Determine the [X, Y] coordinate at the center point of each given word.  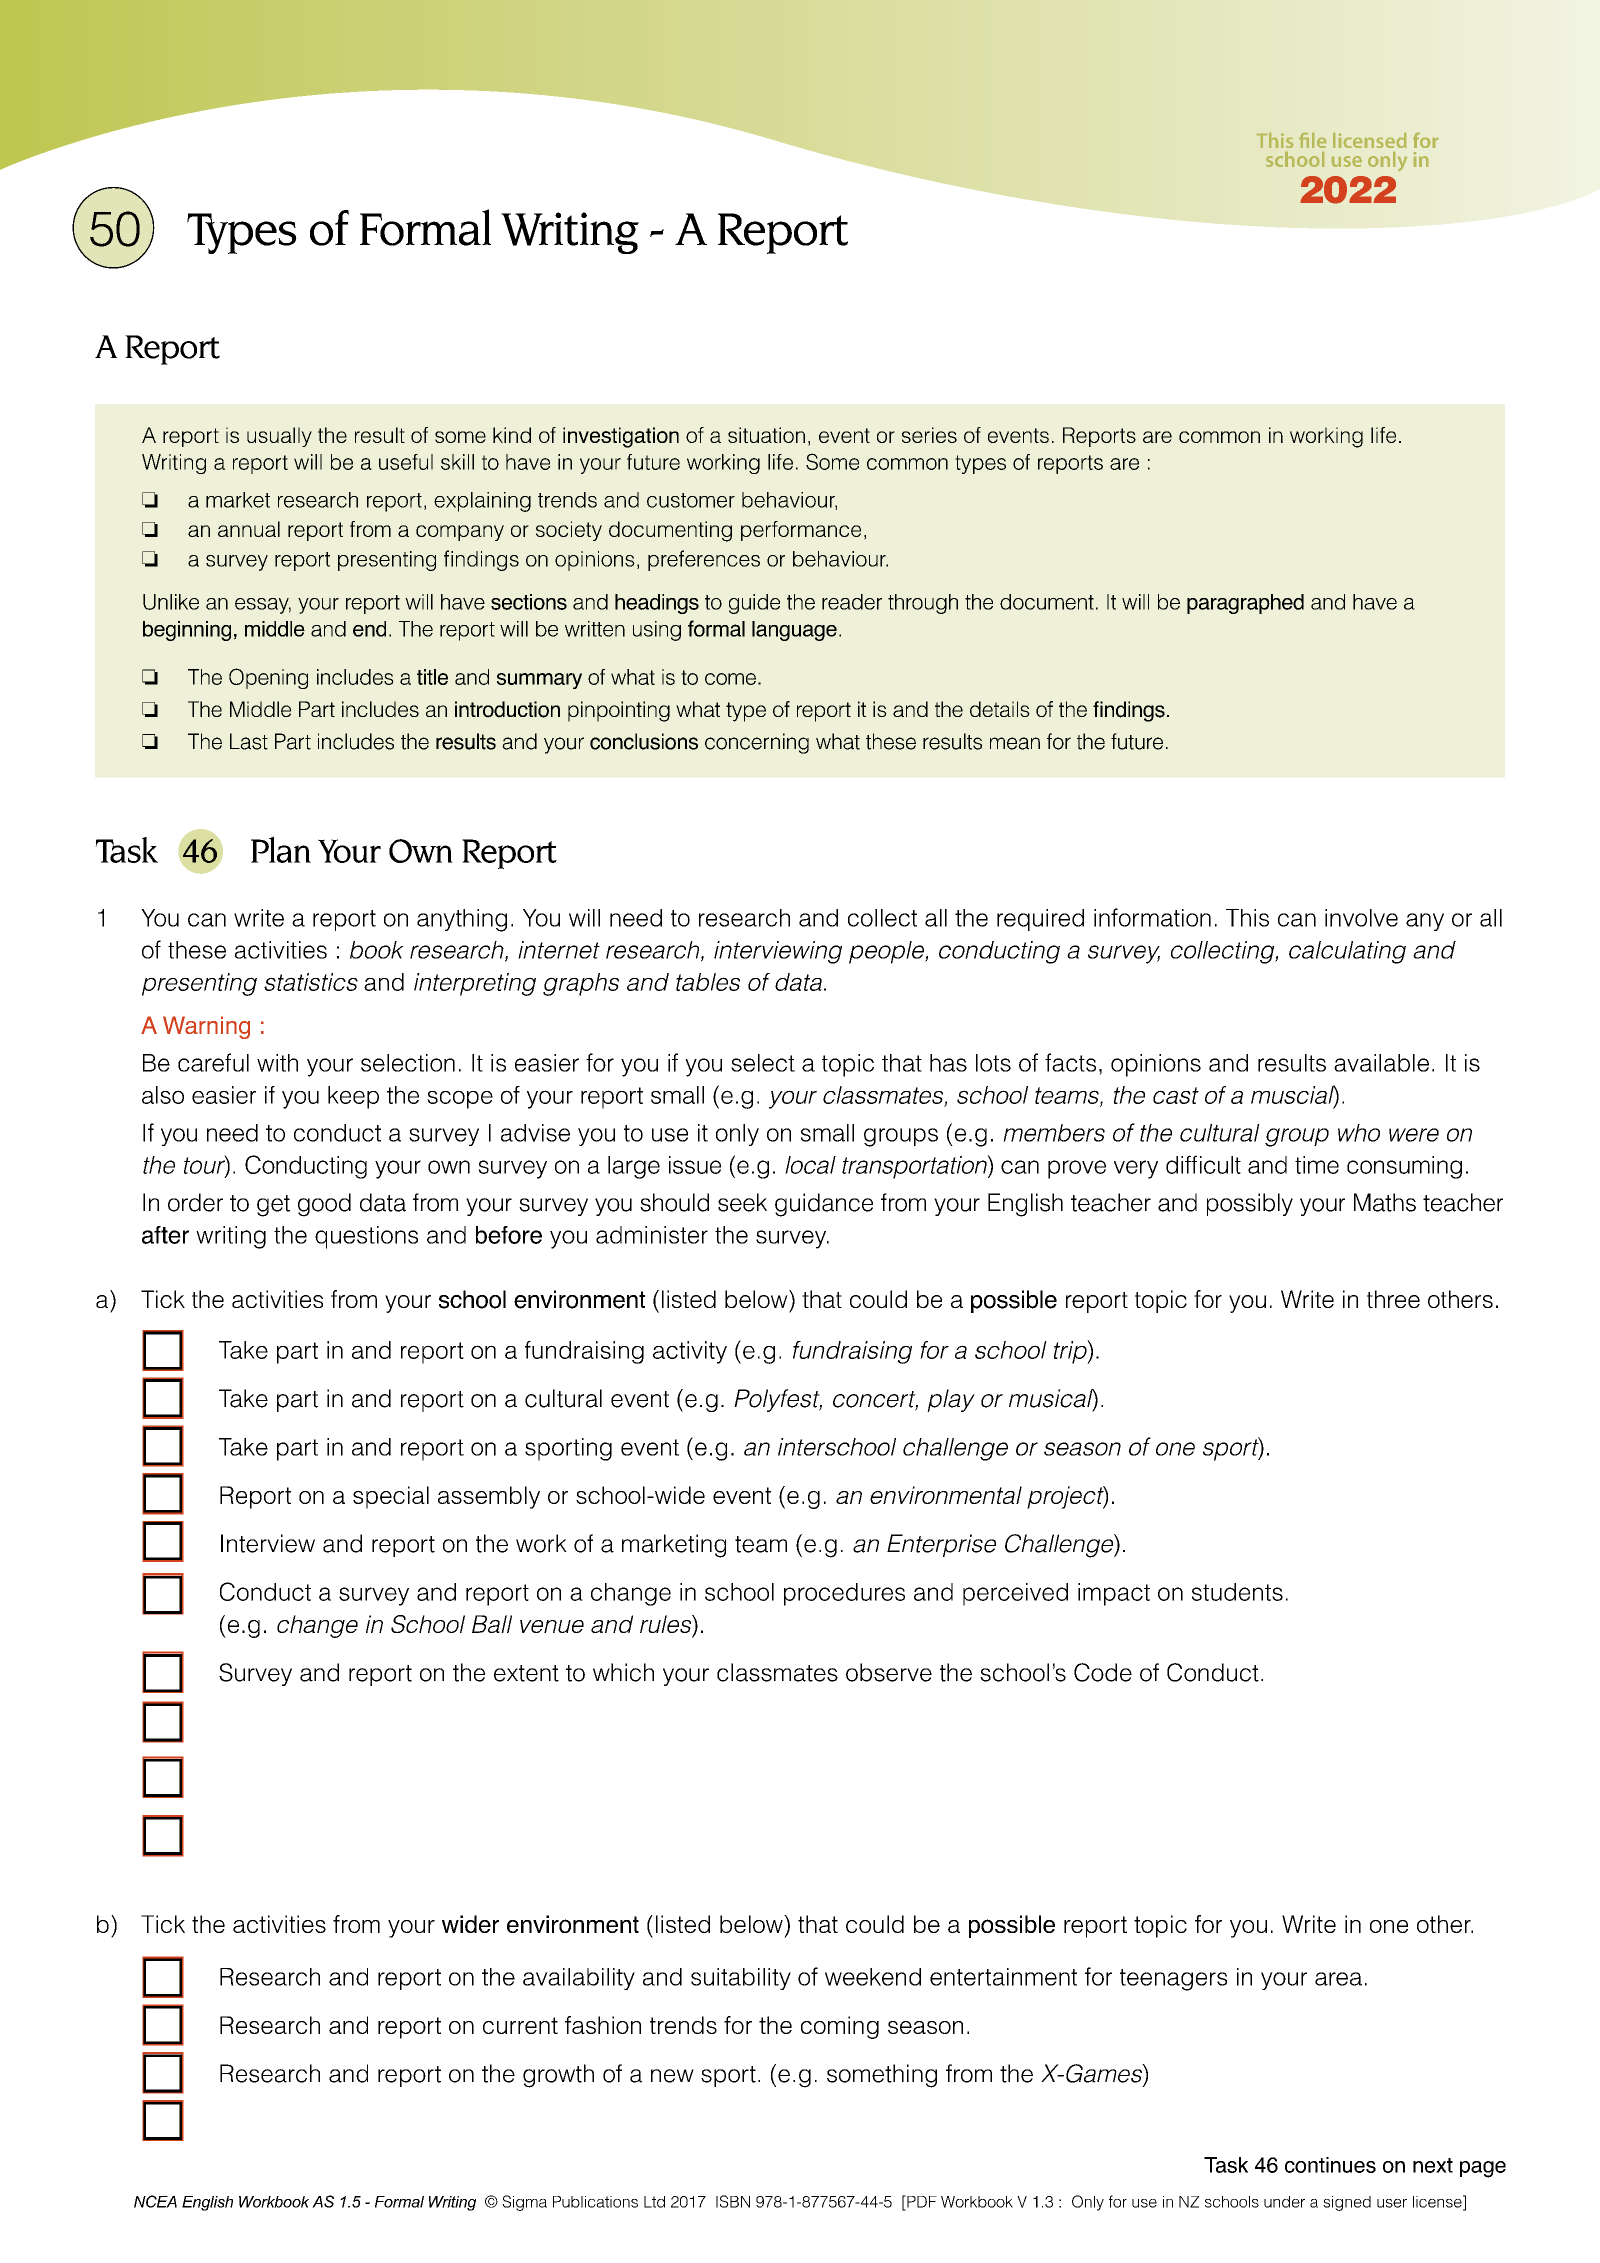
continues [1330, 2165]
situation [766, 435]
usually [279, 437]
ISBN [733, 2201]
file [1312, 140]
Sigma [524, 2203]
